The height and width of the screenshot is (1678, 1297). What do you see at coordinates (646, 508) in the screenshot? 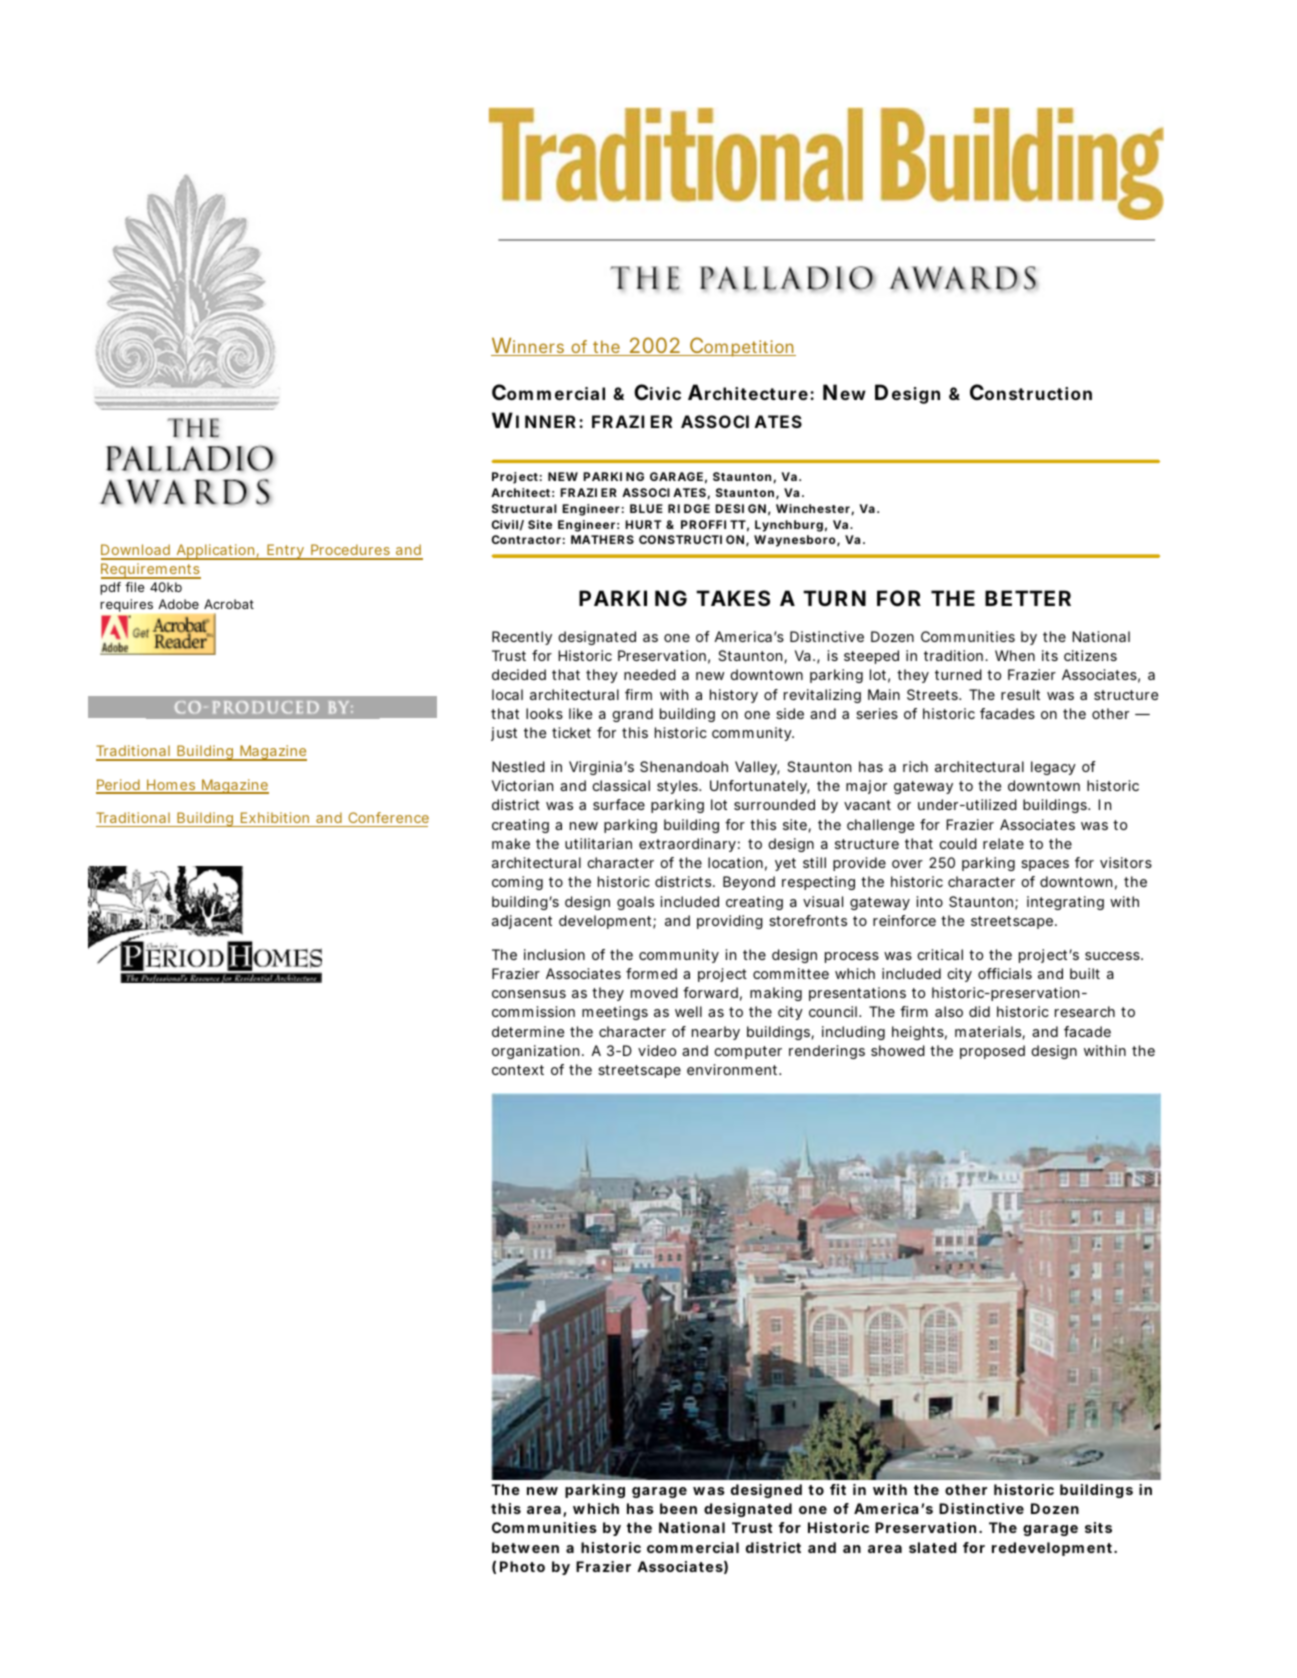
I see `BLUE` at bounding box center [646, 508].
